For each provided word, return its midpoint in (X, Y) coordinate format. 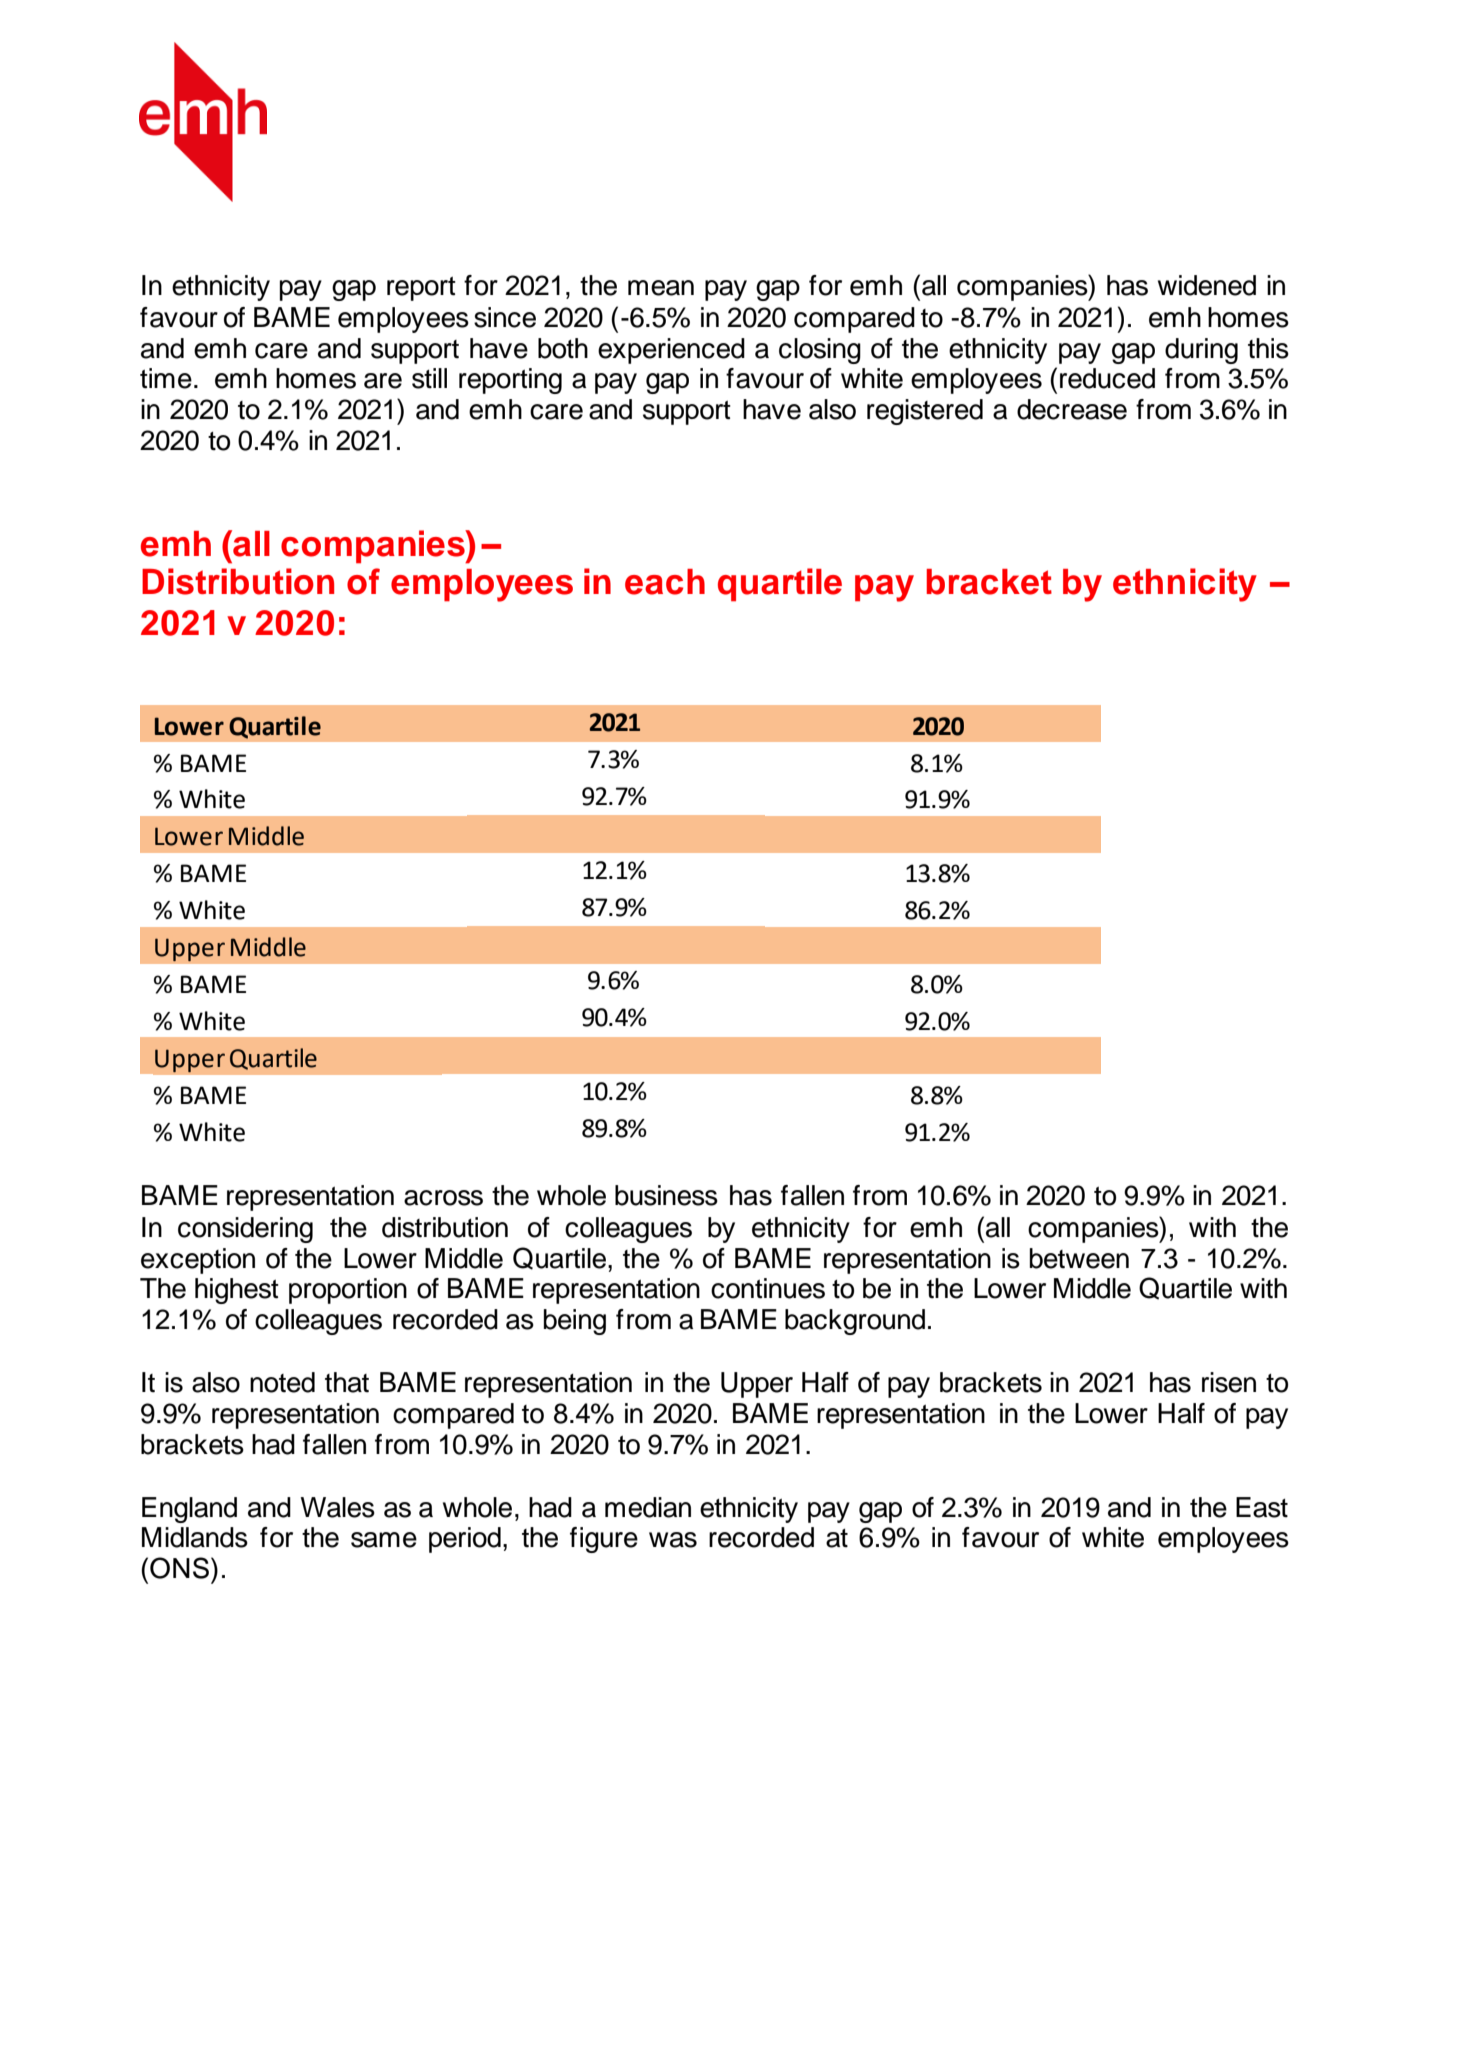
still (429, 378)
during (1201, 351)
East (1262, 1507)
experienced (671, 351)
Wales (338, 1507)
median (648, 1507)
